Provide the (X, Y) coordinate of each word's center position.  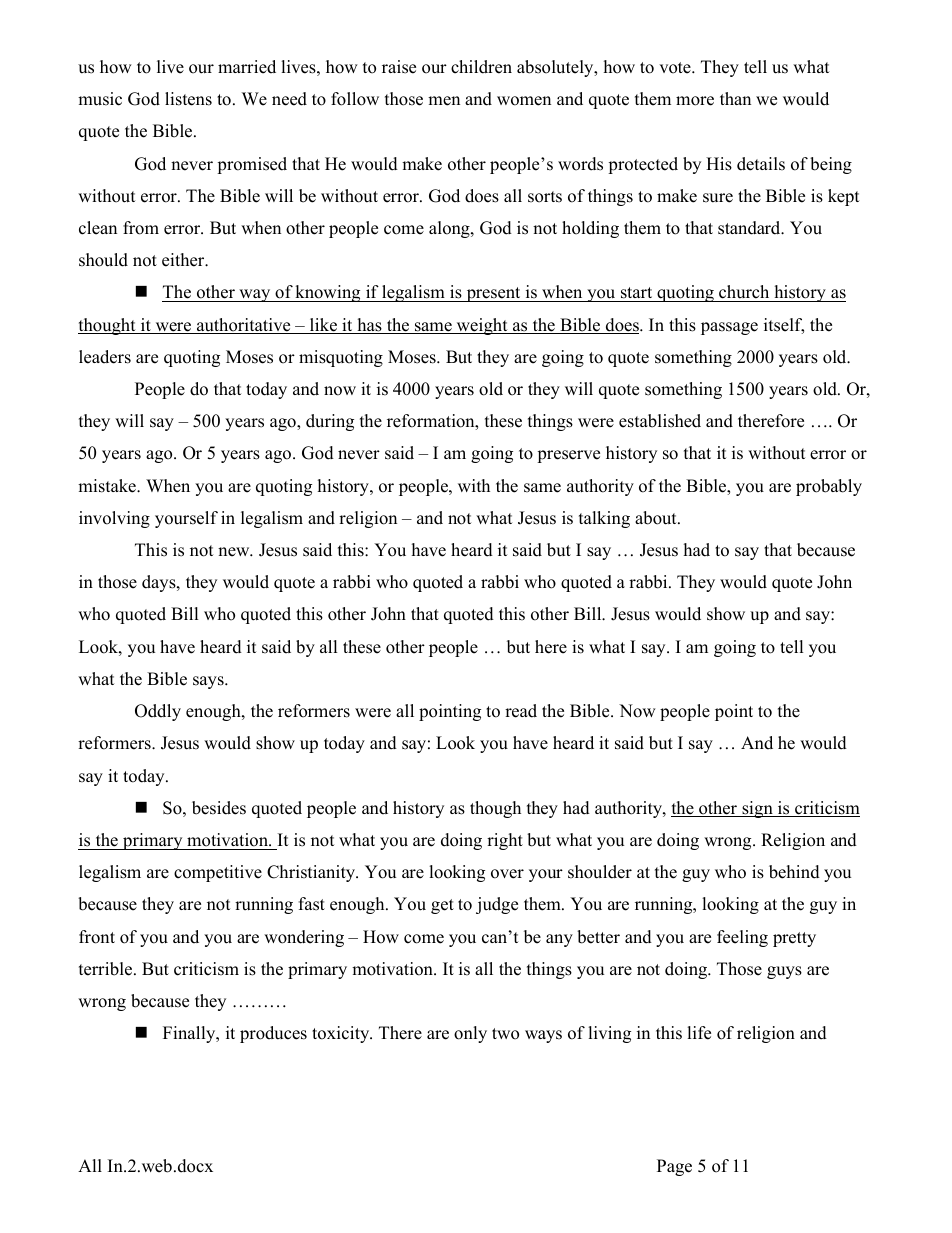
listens (188, 99)
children (481, 67)
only (470, 1034)
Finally (190, 1034)
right (505, 841)
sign (757, 809)
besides (219, 808)
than (735, 98)
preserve (568, 456)
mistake (108, 486)
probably (829, 487)
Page (674, 1167)
